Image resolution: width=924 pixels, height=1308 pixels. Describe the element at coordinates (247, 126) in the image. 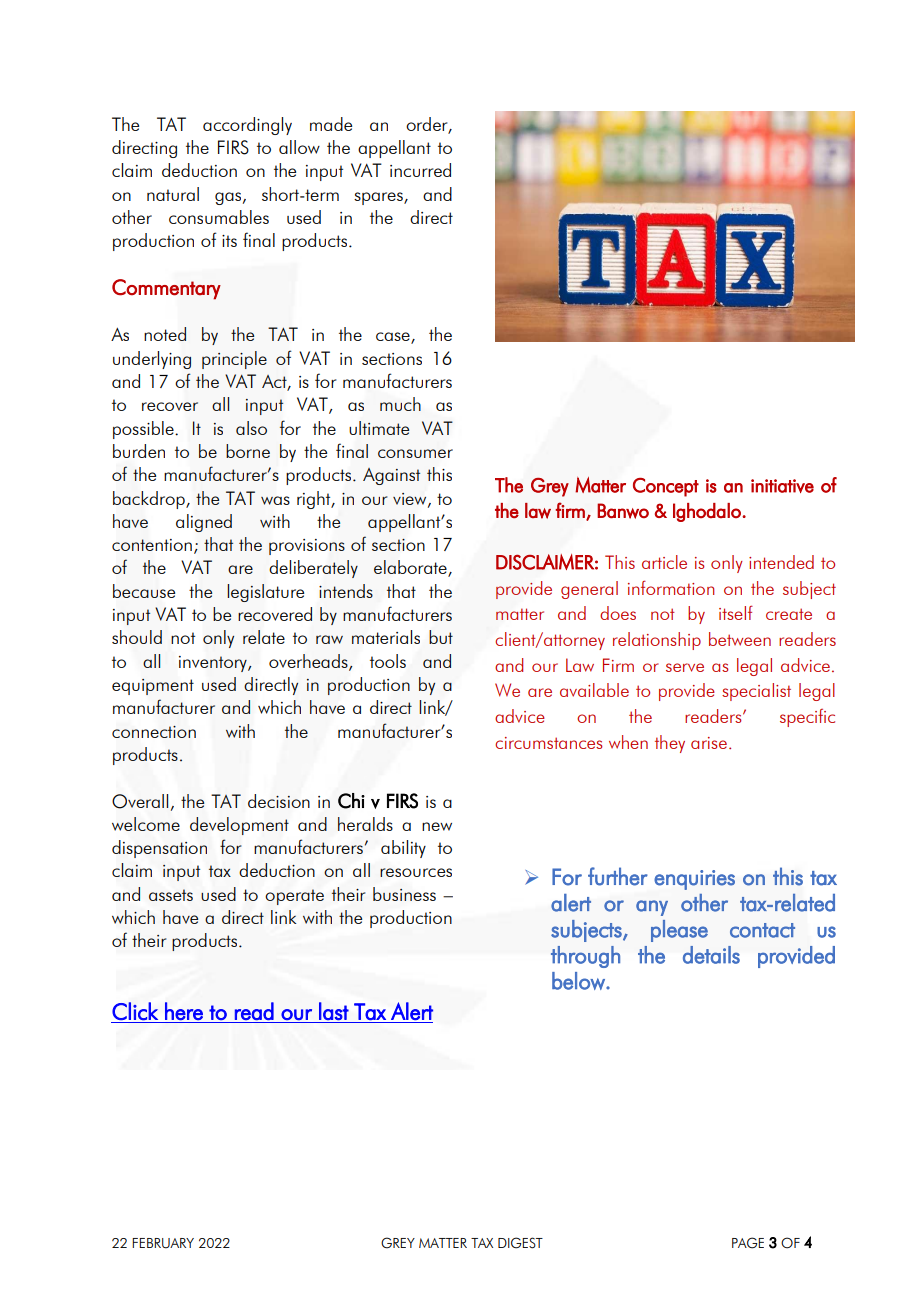

I see `accordingly` at that location.
